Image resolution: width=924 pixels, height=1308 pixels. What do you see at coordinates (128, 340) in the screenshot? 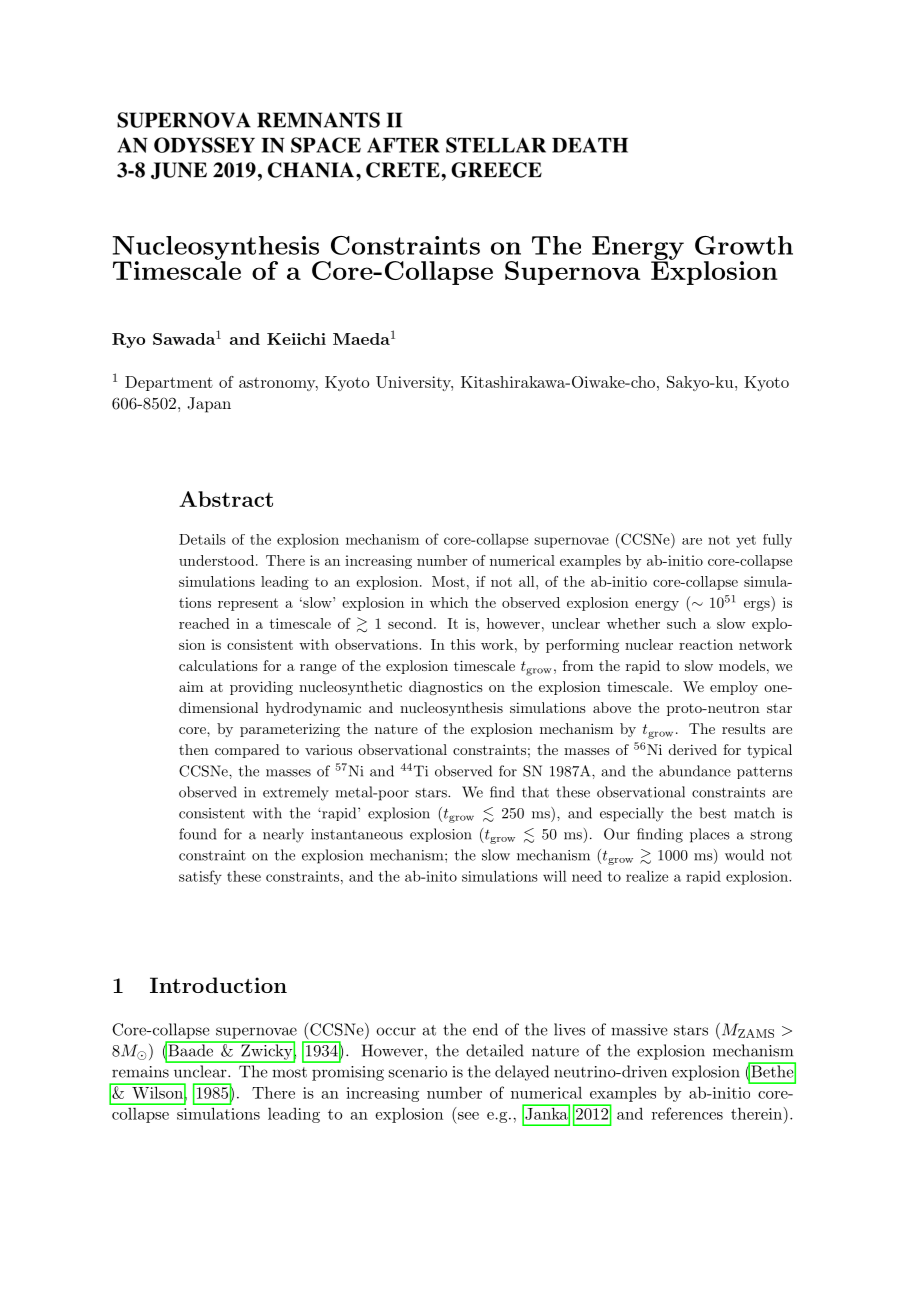
I see `Ryo` at bounding box center [128, 340].
